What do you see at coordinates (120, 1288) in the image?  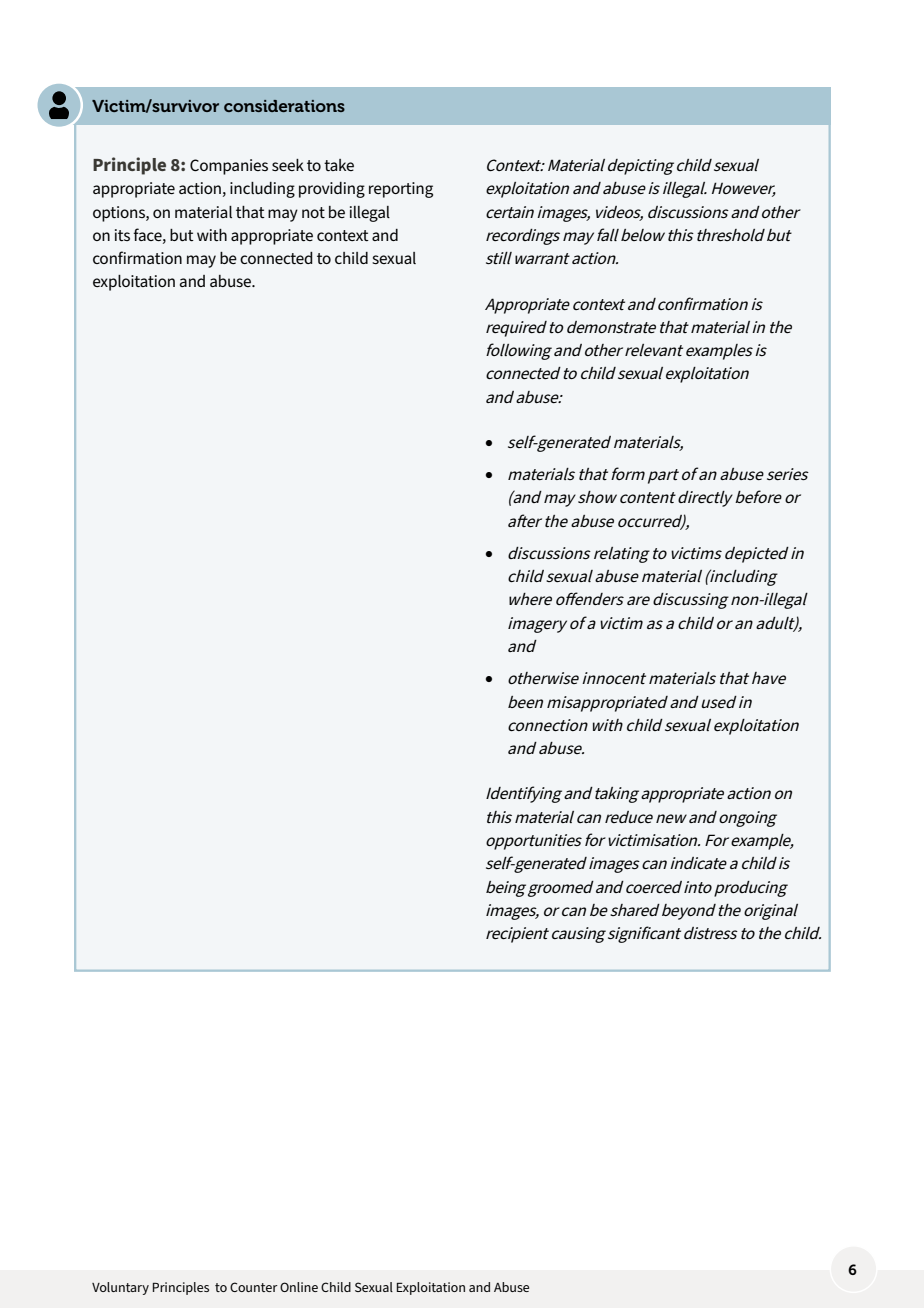 I see `Voluntary` at bounding box center [120, 1288].
